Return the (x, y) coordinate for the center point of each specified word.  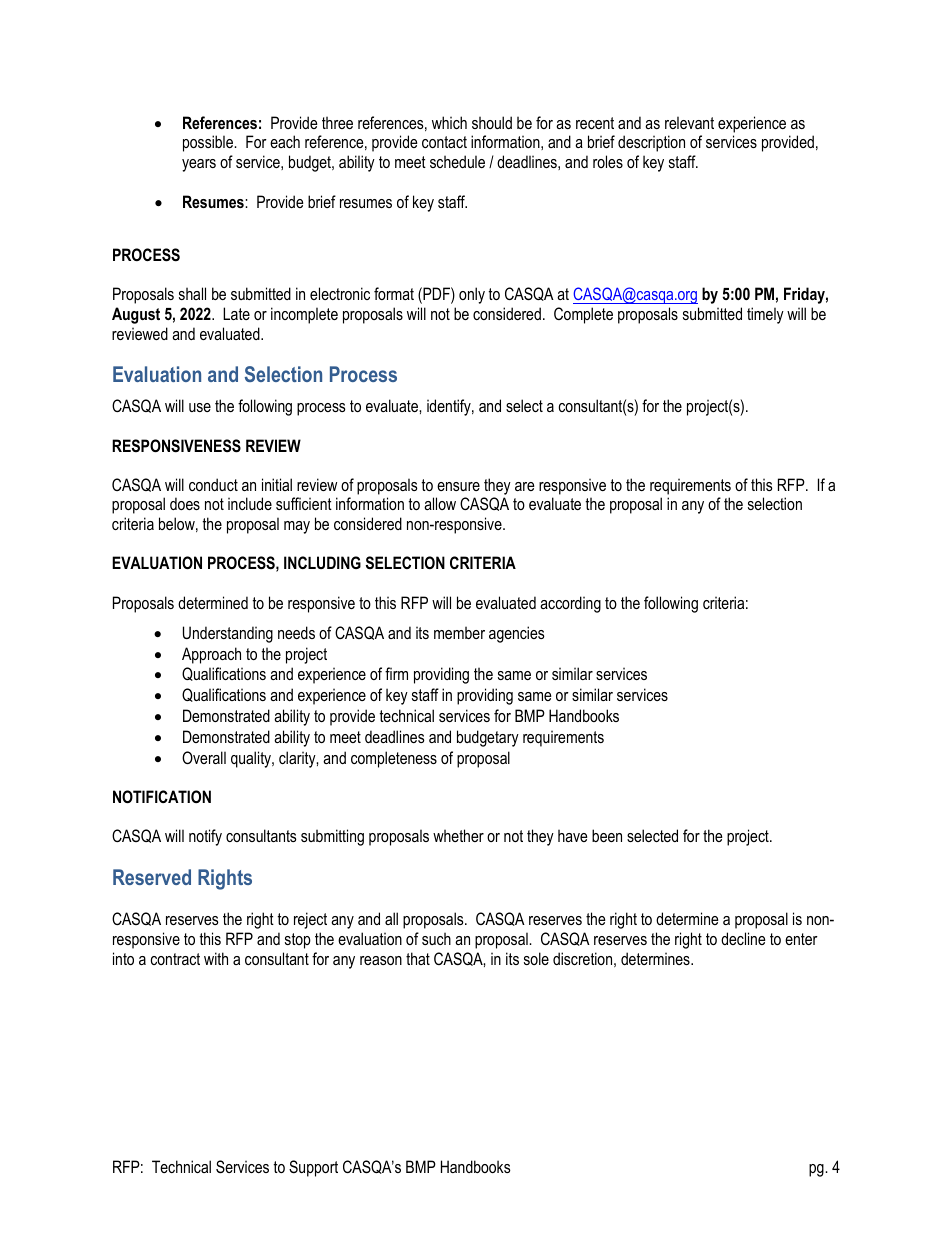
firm (396, 673)
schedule (457, 161)
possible (209, 143)
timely (765, 315)
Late (236, 313)
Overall (204, 757)
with (216, 958)
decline (743, 938)
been (607, 835)
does (185, 503)
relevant (689, 122)
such (436, 938)
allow (440, 503)
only (472, 295)
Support (313, 1168)
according (570, 604)
